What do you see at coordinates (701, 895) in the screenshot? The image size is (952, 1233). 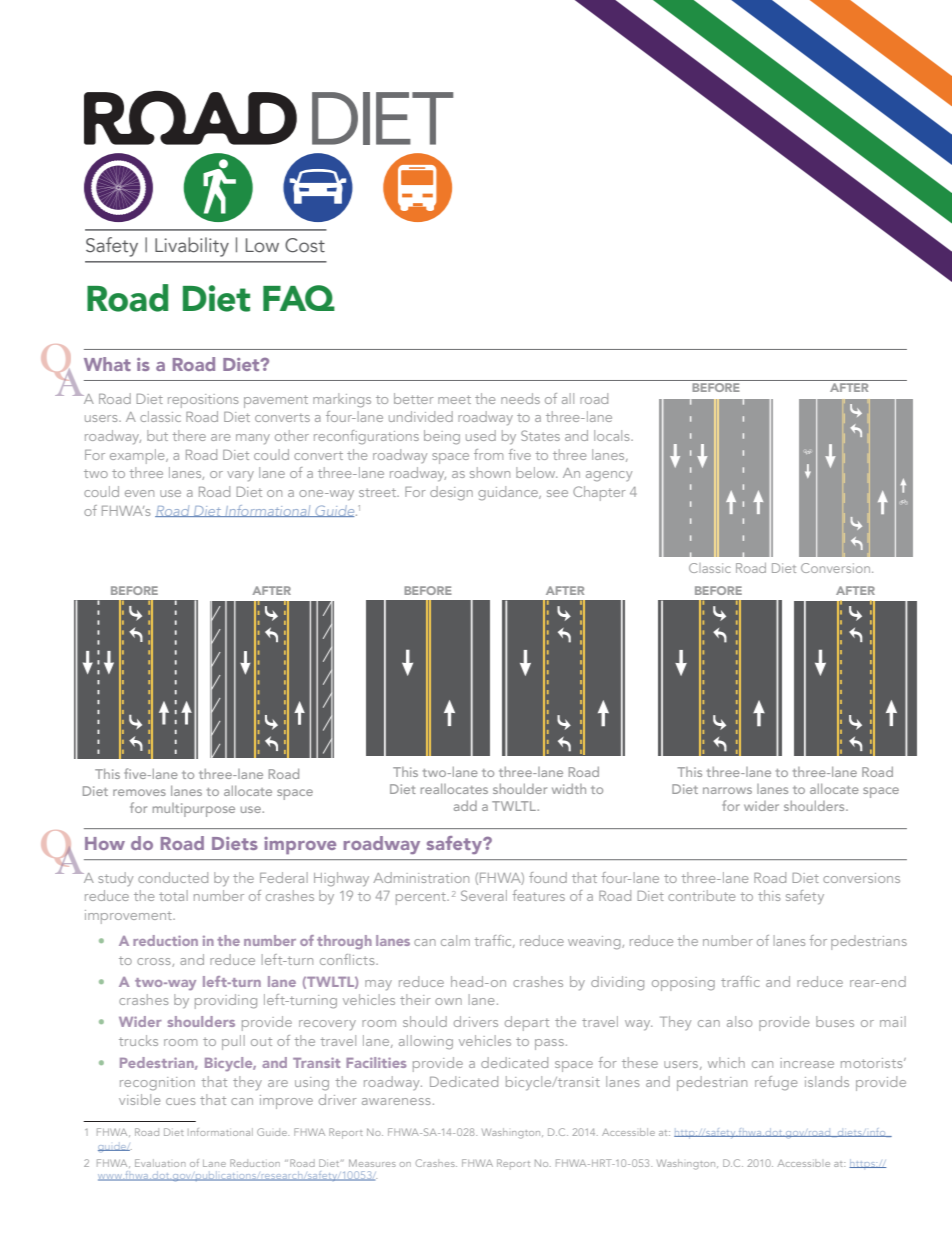 I see `contribute` at bounding box center [701, 895].
